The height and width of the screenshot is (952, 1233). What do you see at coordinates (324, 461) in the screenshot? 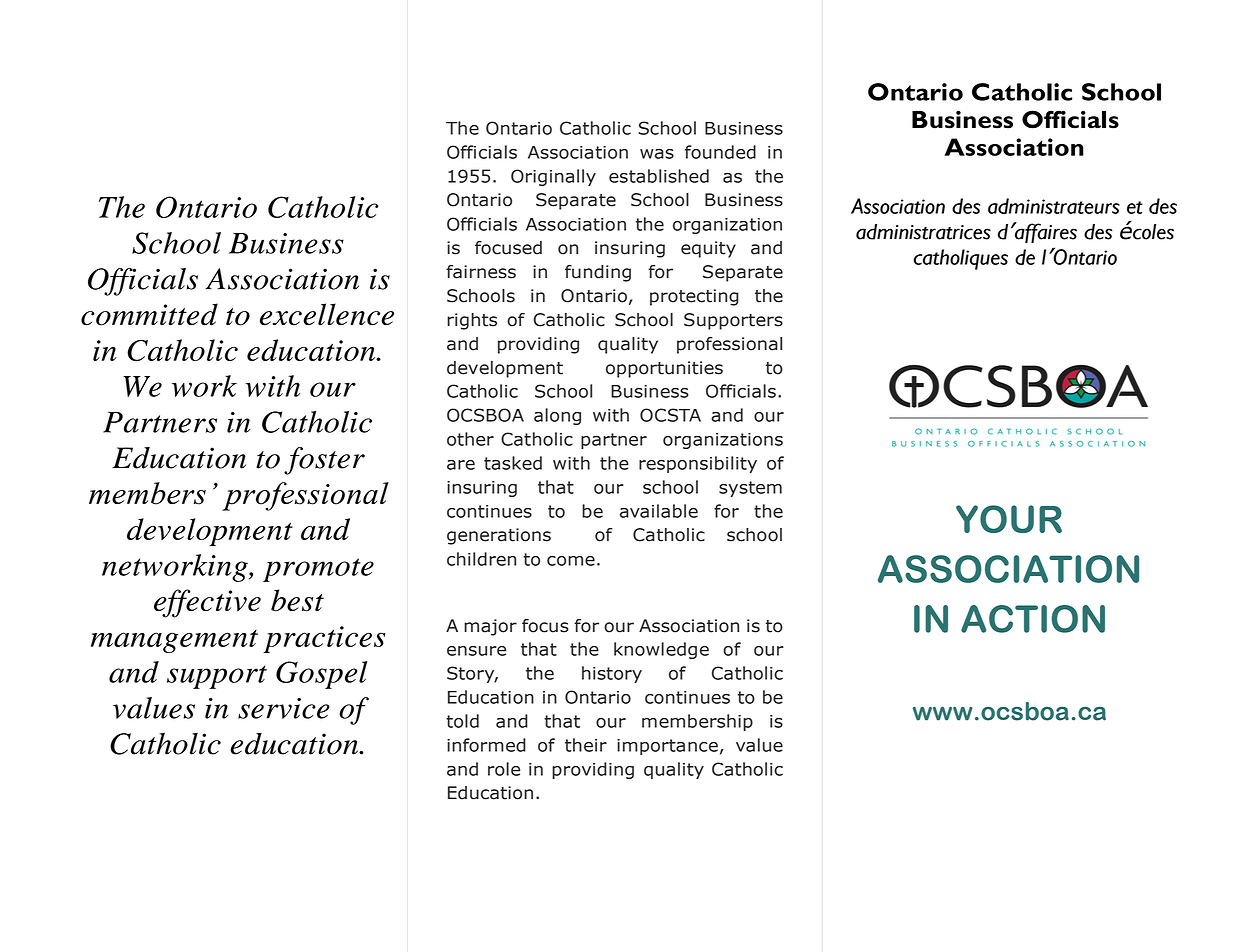
I see `foster` at bounding box center [324, 461].
